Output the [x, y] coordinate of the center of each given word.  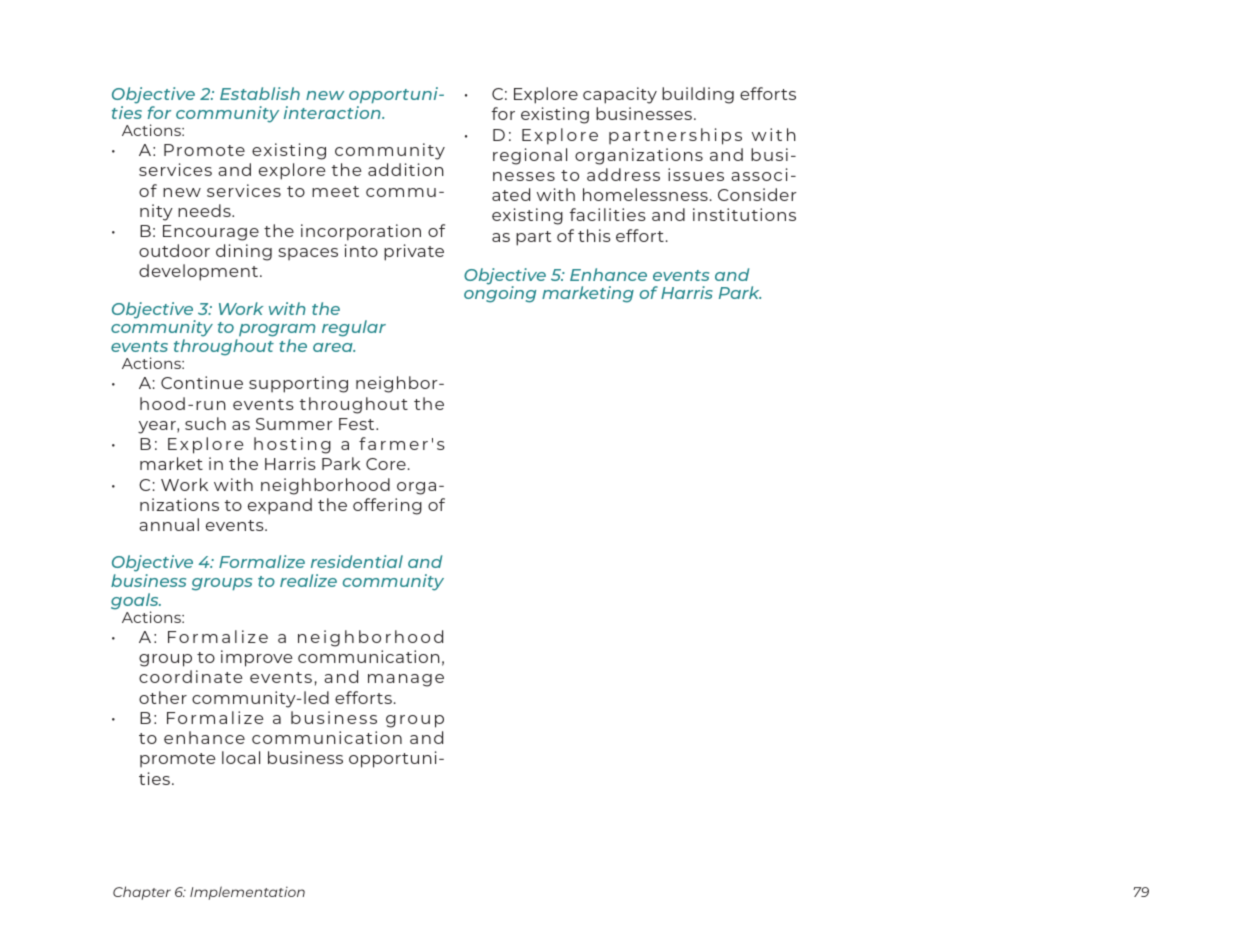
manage [406, 680]
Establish [260, 93]
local [241, 757]
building [698, 95]
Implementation [247, 893]
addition [406, 169]
